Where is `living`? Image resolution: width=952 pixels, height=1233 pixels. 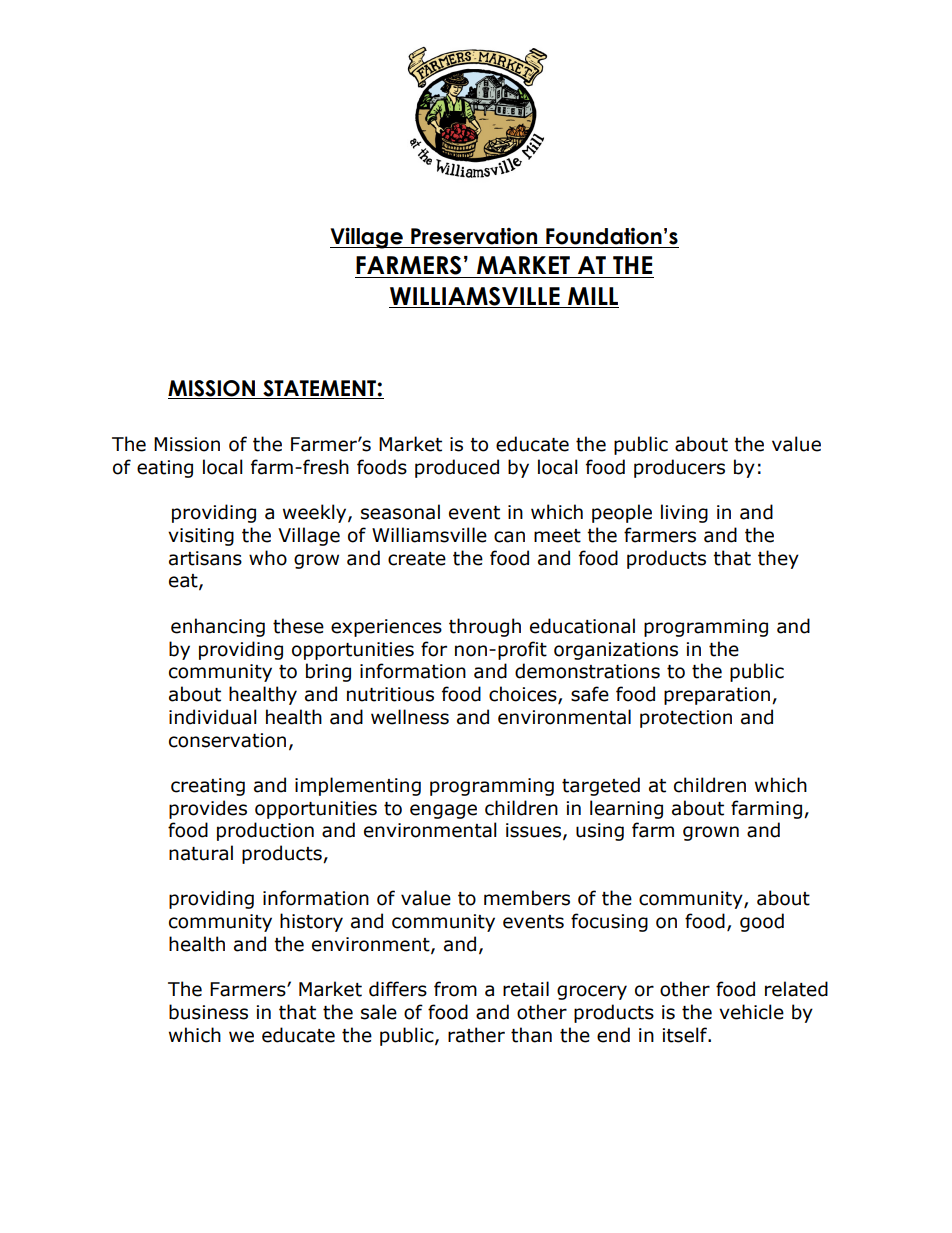
living is located at coordinates (684, 513).
